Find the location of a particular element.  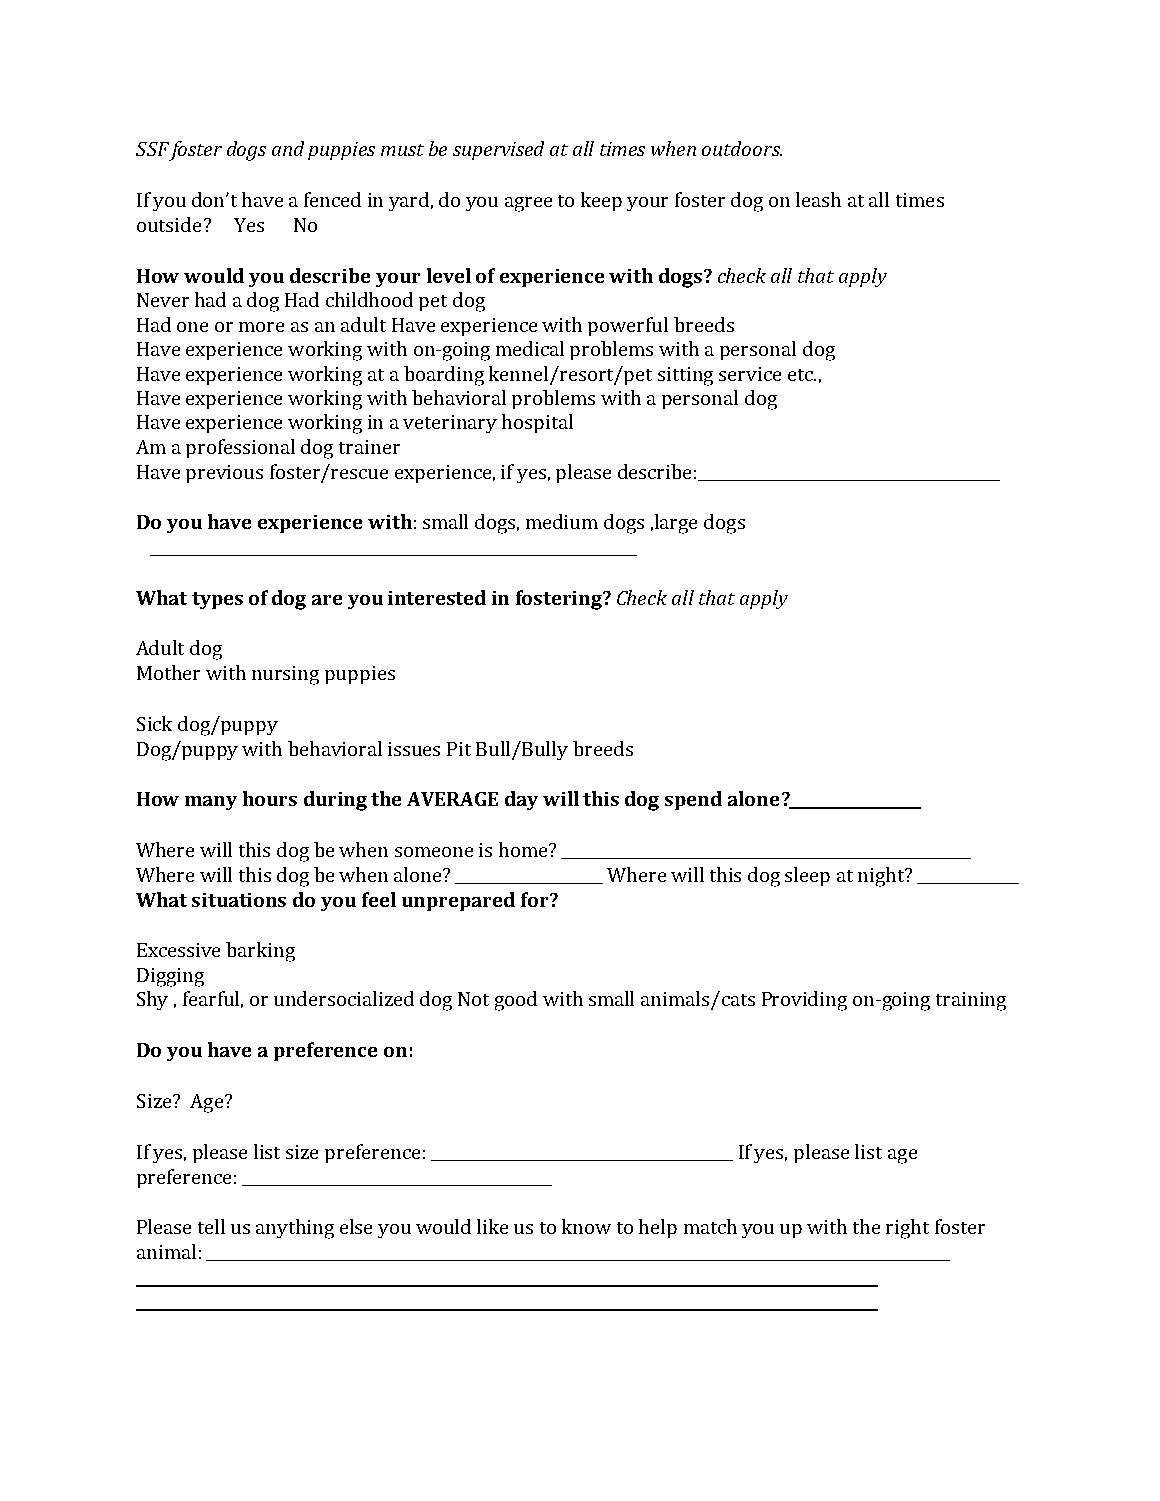

agree is located at coordinates (528, 204).
